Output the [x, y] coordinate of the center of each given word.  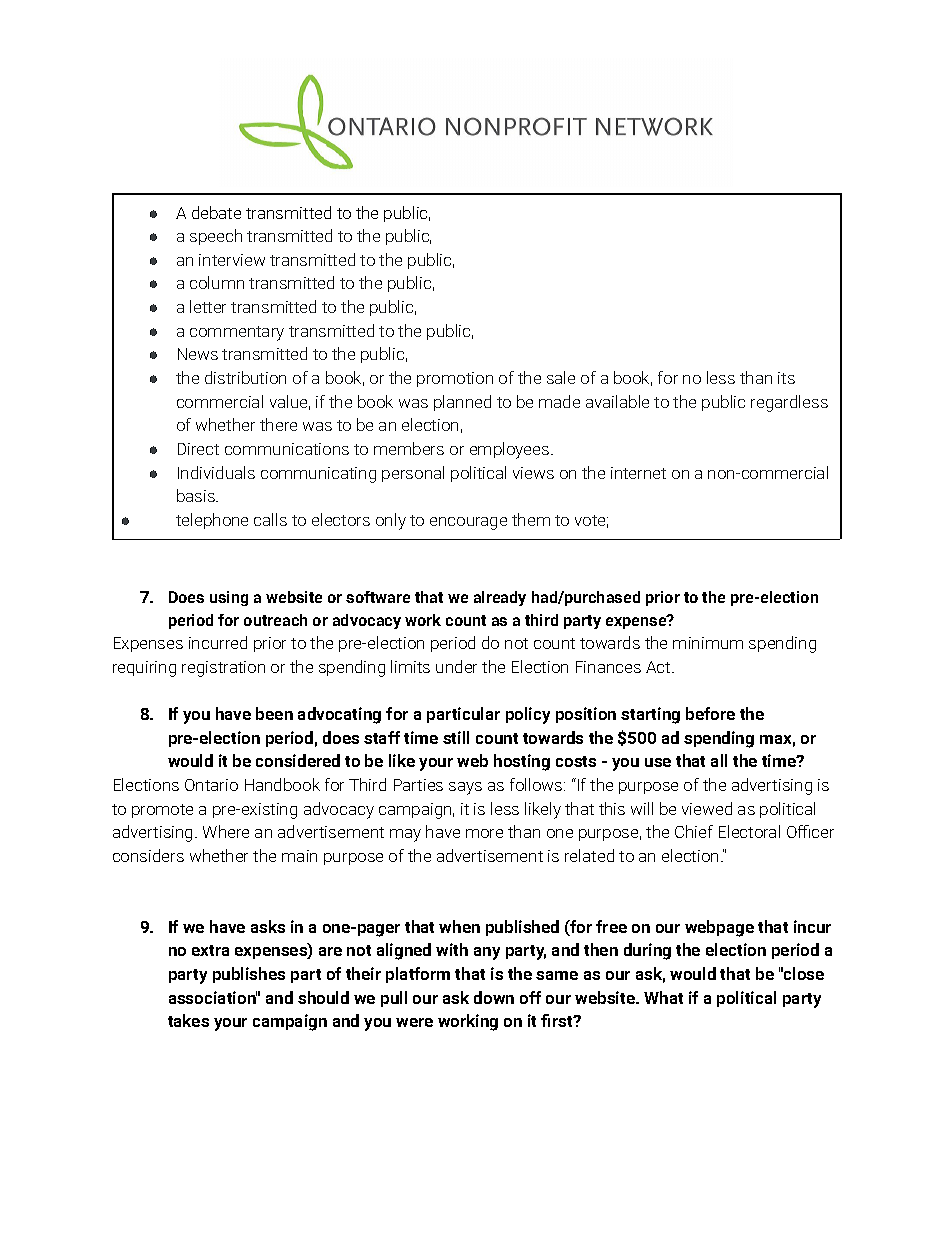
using [229, 598]
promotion [455, 379]
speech [216, 237]
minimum [708, 643]
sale [561, 377]
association [213, 997]
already [500, 598]
